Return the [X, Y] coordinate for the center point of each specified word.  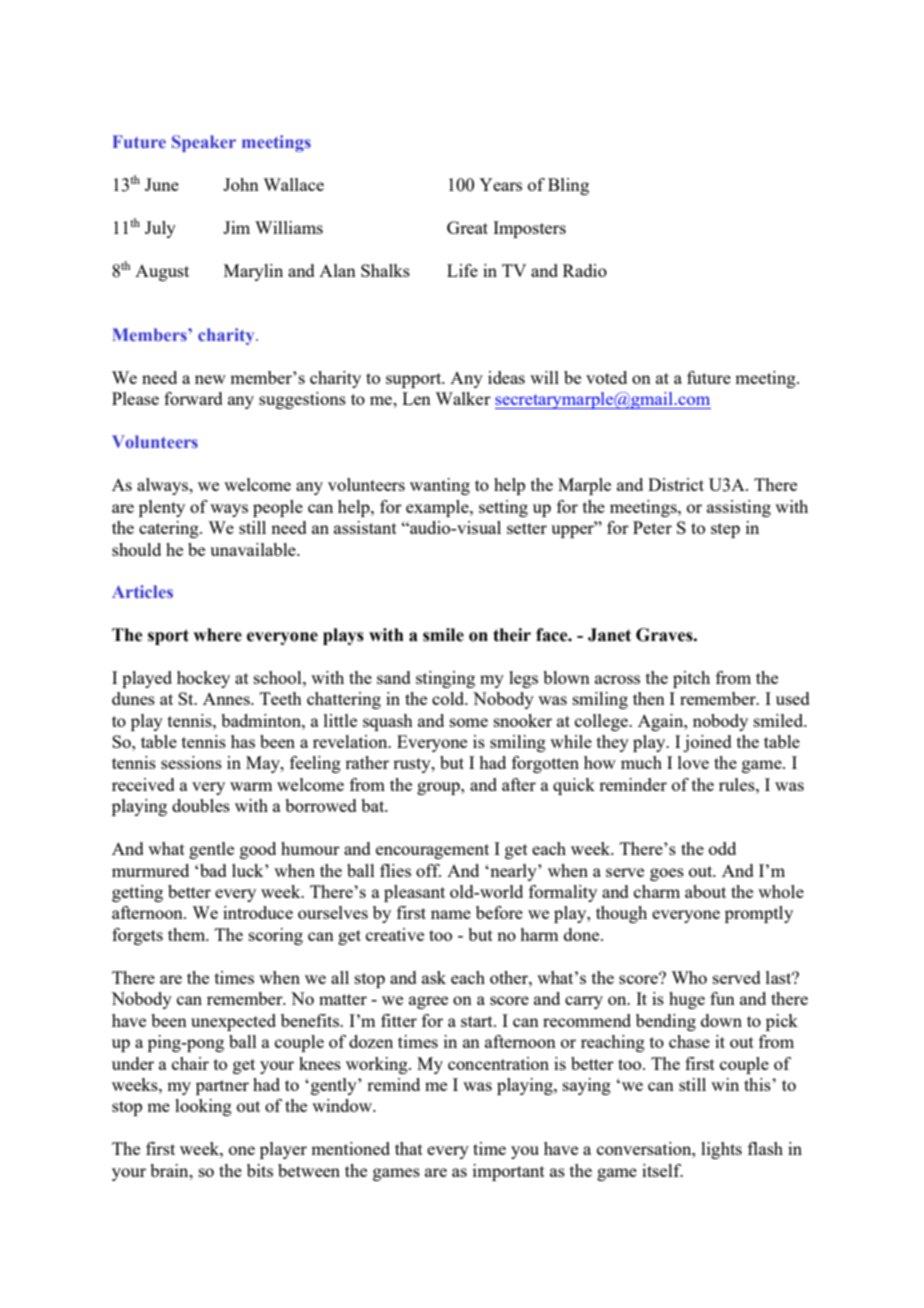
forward [193, 398]
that [409, 1148]
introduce [258, 912]
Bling [568, 186]
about [705, 891]
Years [500, 184]
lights [721, 1150]
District [676, 484]
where [217, 635]
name [451, 914]
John [241, 184]
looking [203, 1107]
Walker [463, 398]
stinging [445, 679]
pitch [691, 679]
